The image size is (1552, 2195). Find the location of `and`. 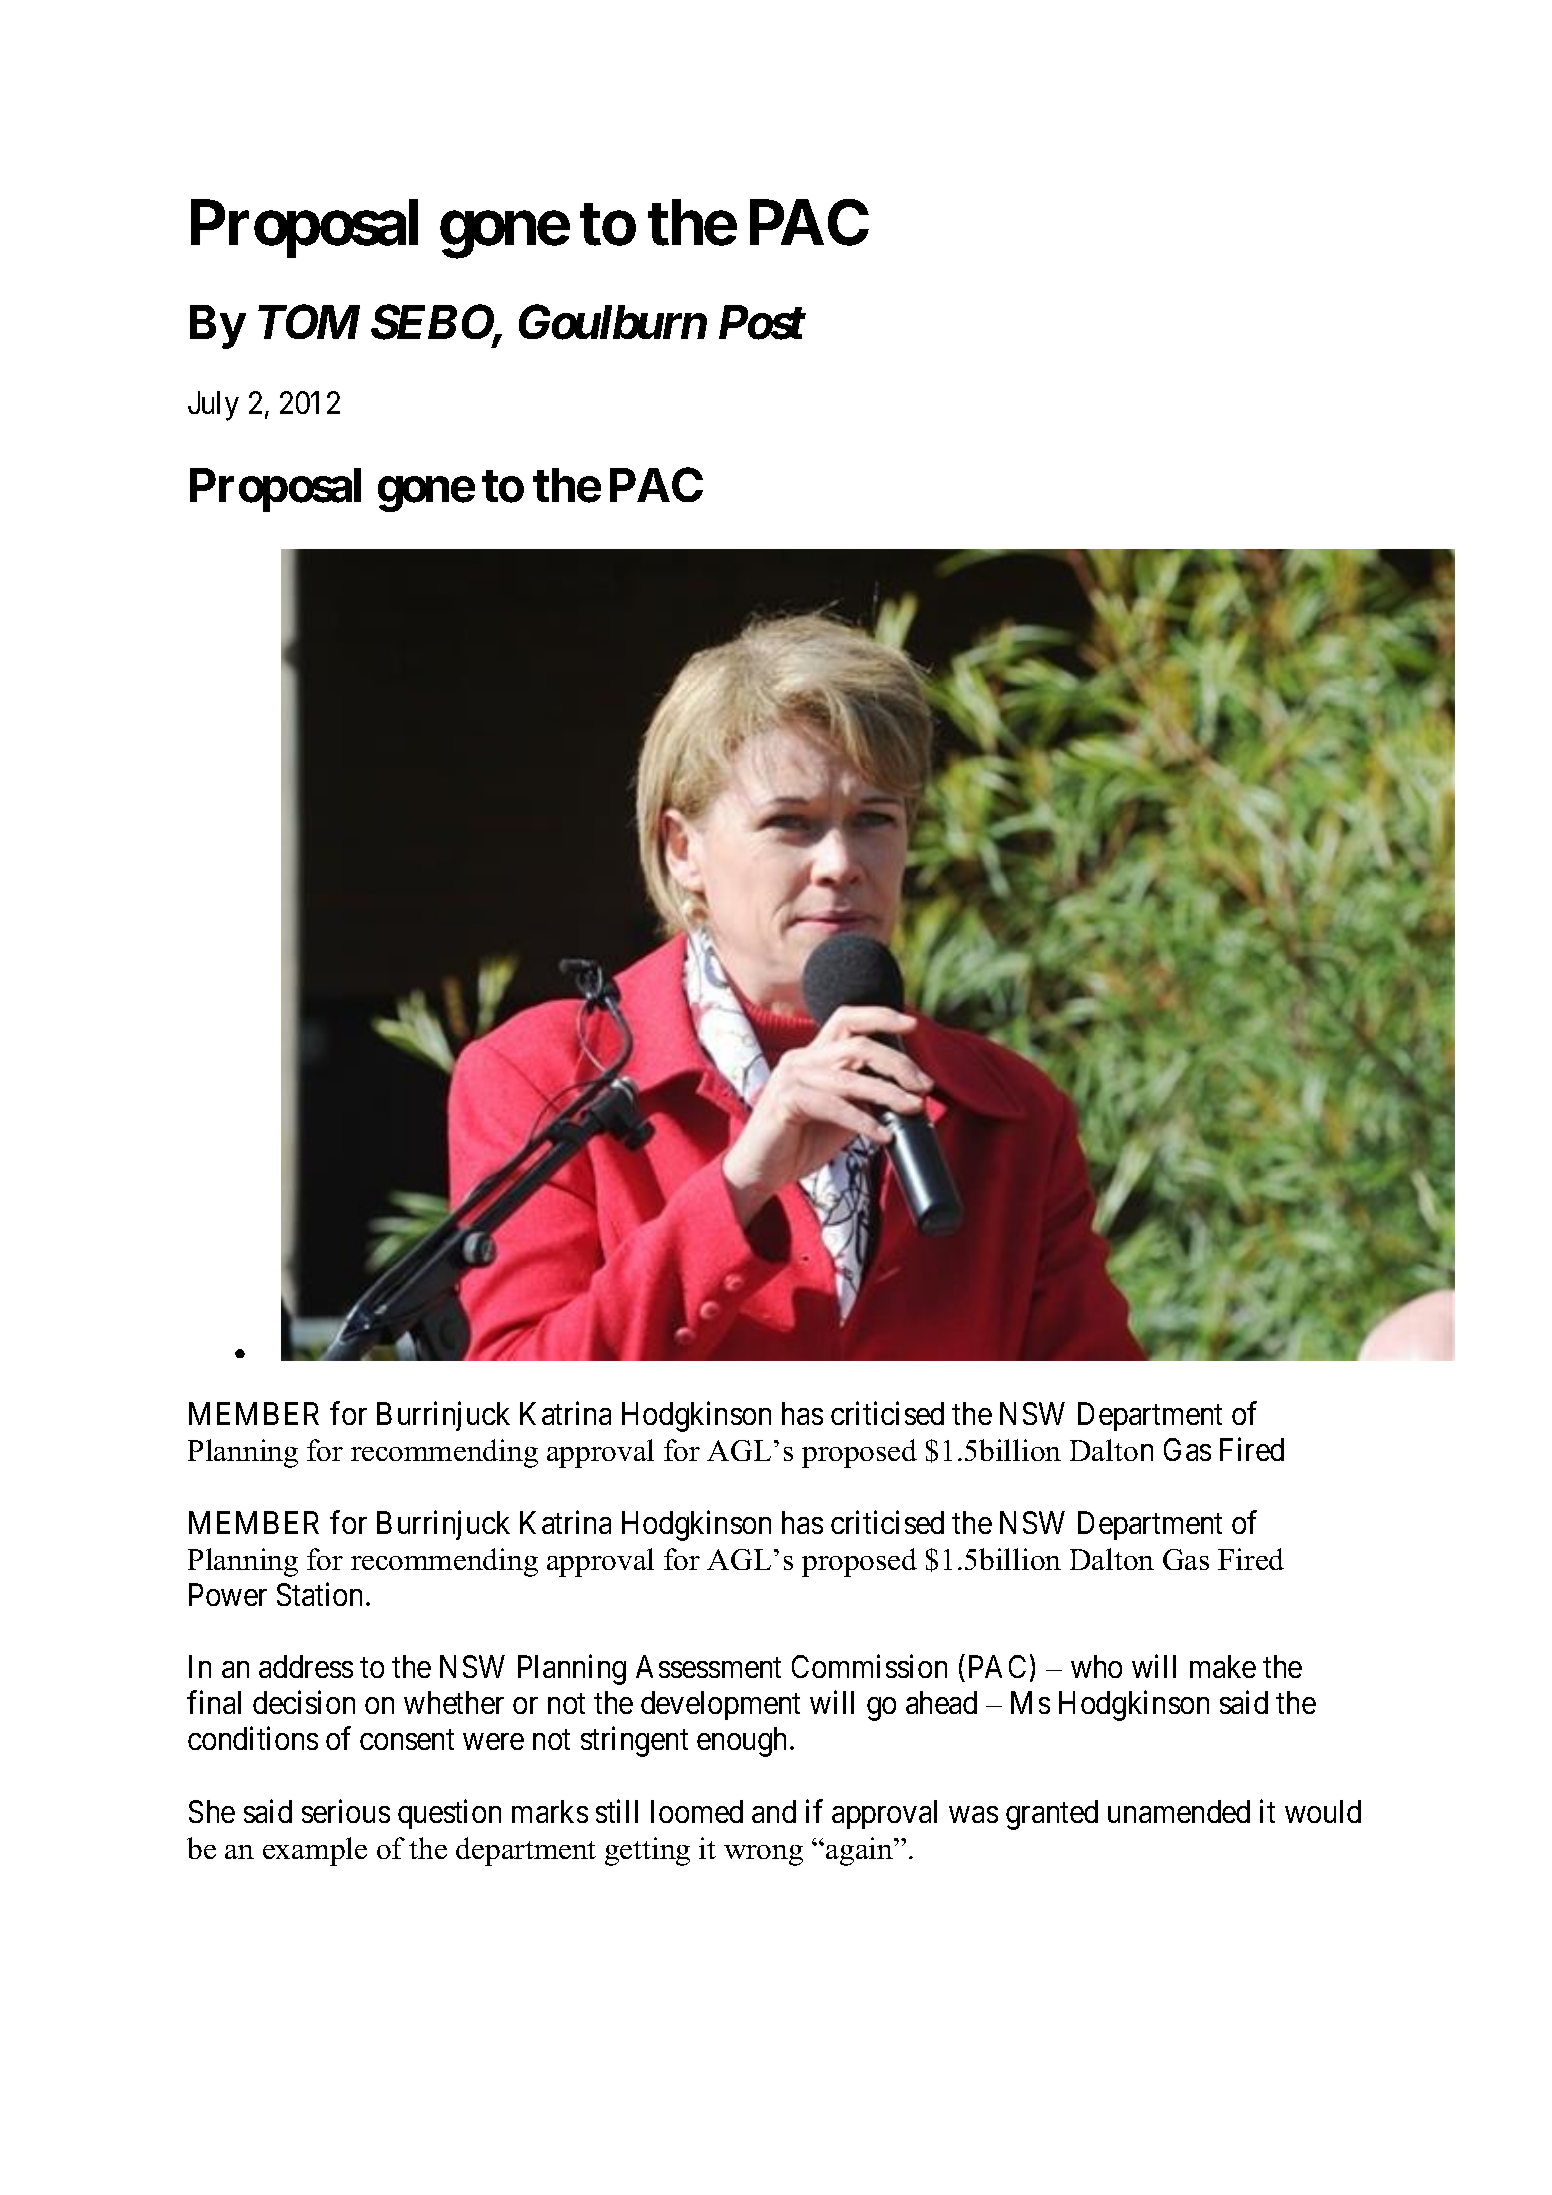

and is located at coordinates (774, 1811).
